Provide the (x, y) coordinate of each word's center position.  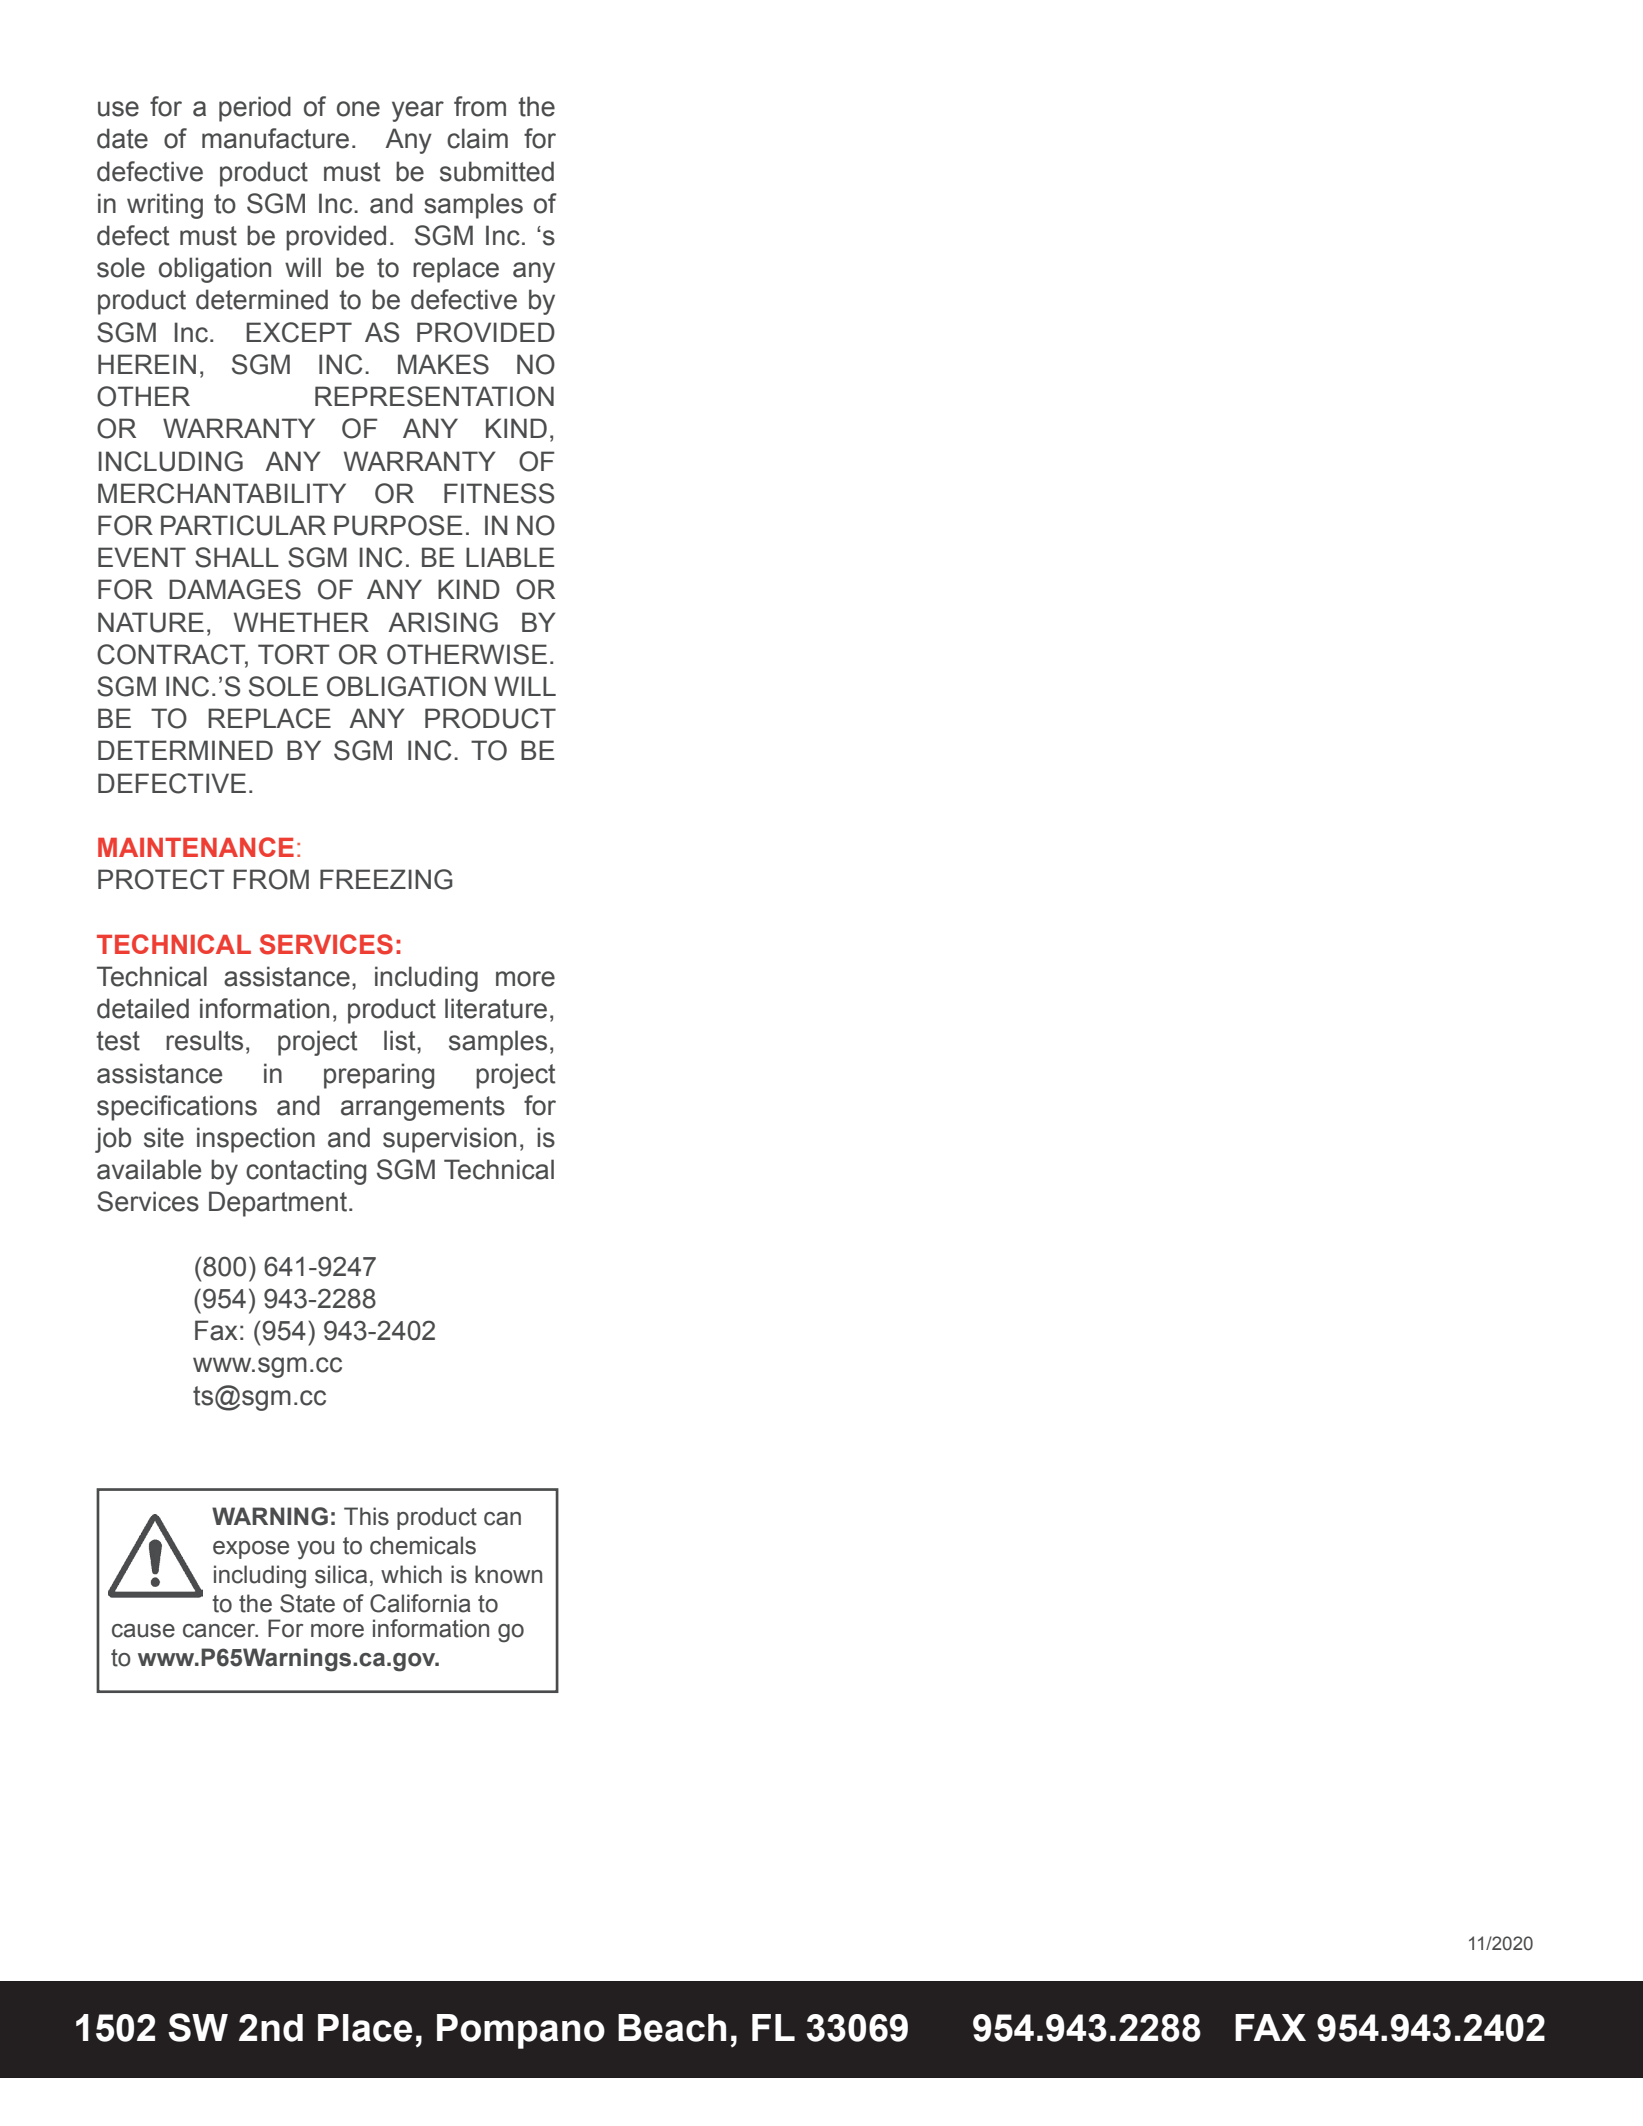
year (418, 111)
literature (496, 1008)
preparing (379, 1076)
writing (165, 206)
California (420, 1603)
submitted (497, 171)
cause (143, 1631)
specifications (177, 1108)
